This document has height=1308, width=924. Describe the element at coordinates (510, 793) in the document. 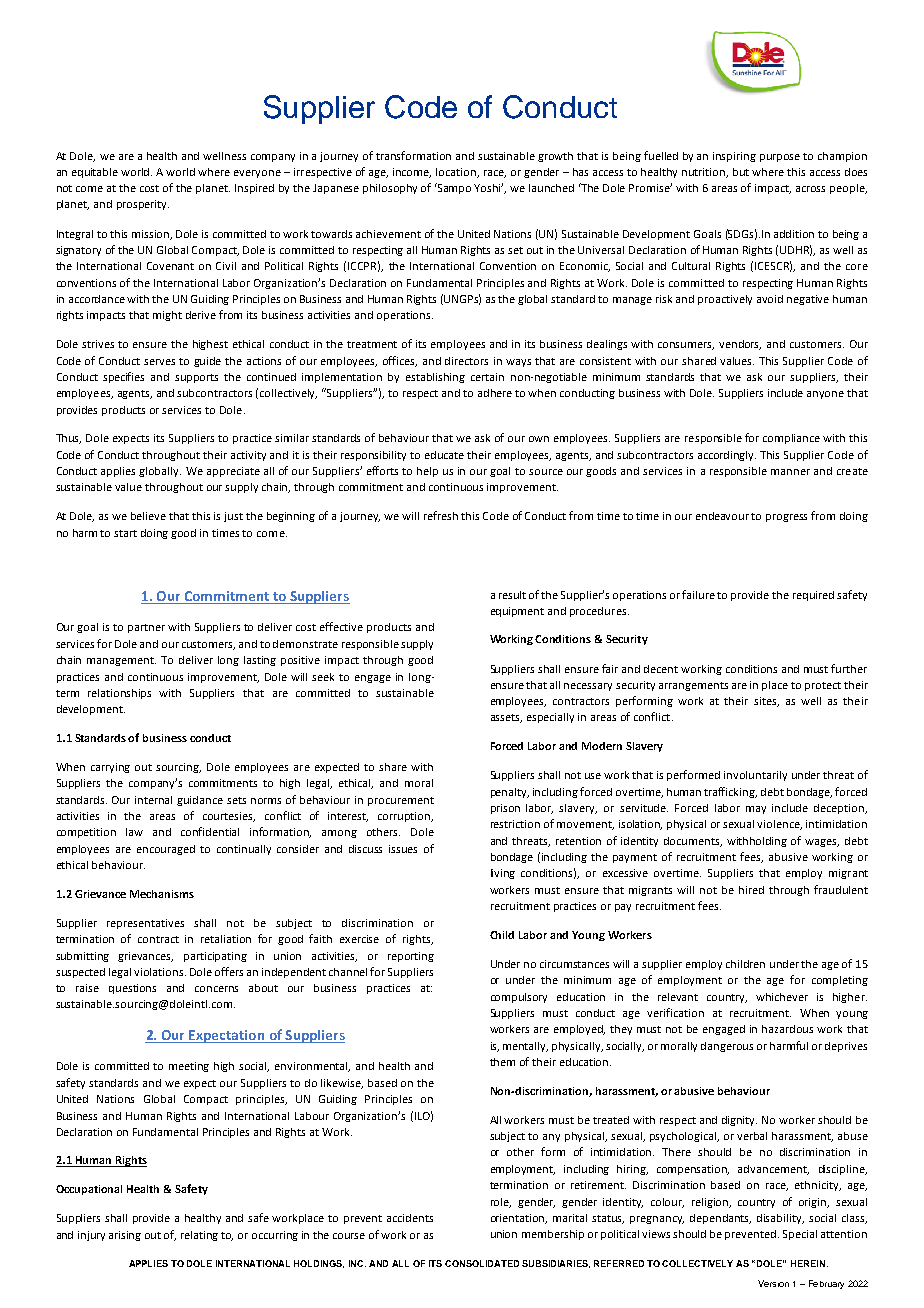

I see `penalty` at that location.
